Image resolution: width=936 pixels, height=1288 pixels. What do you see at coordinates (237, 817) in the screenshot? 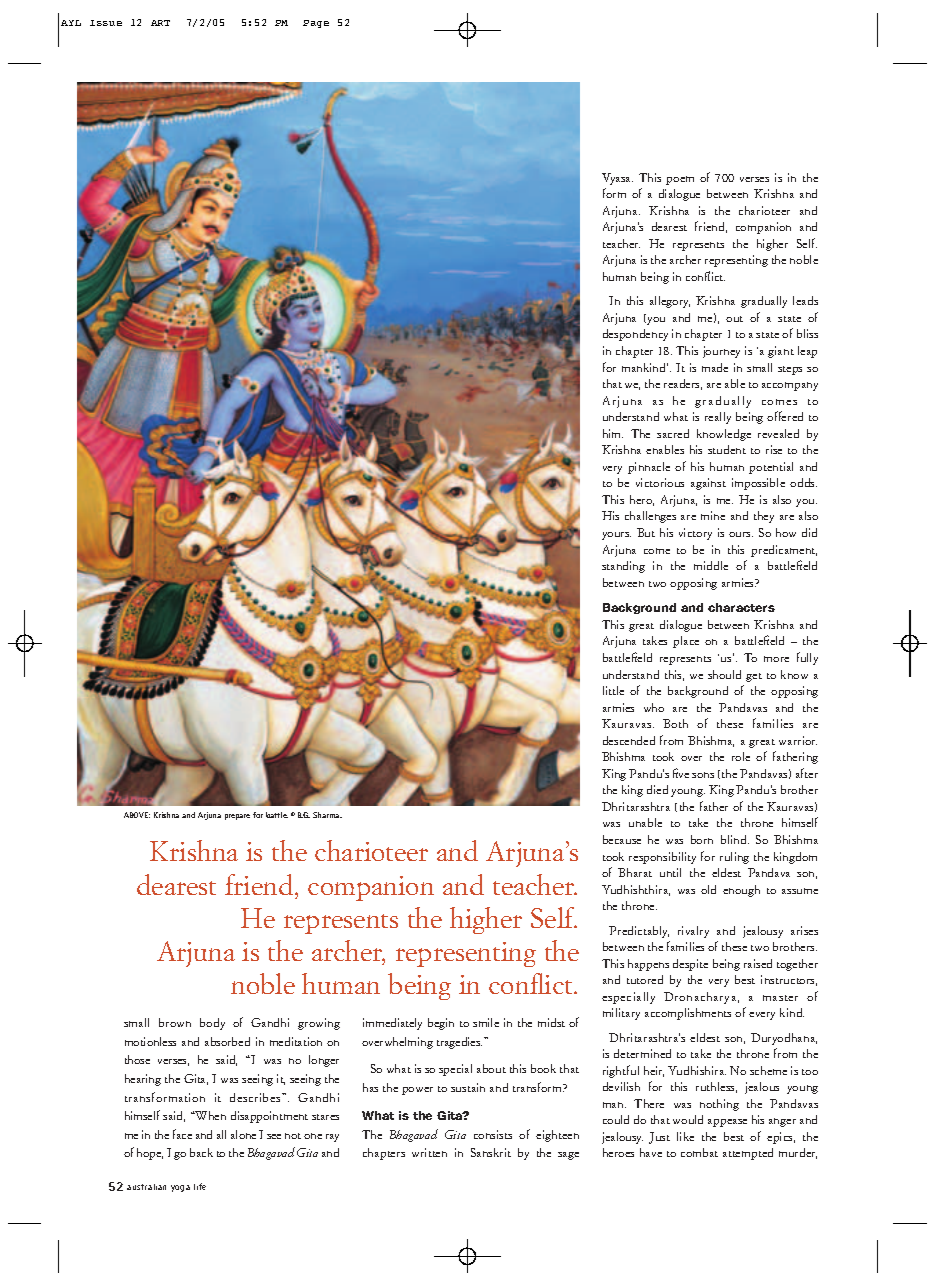
I see `prepare` at bounding box center [237, 817].
